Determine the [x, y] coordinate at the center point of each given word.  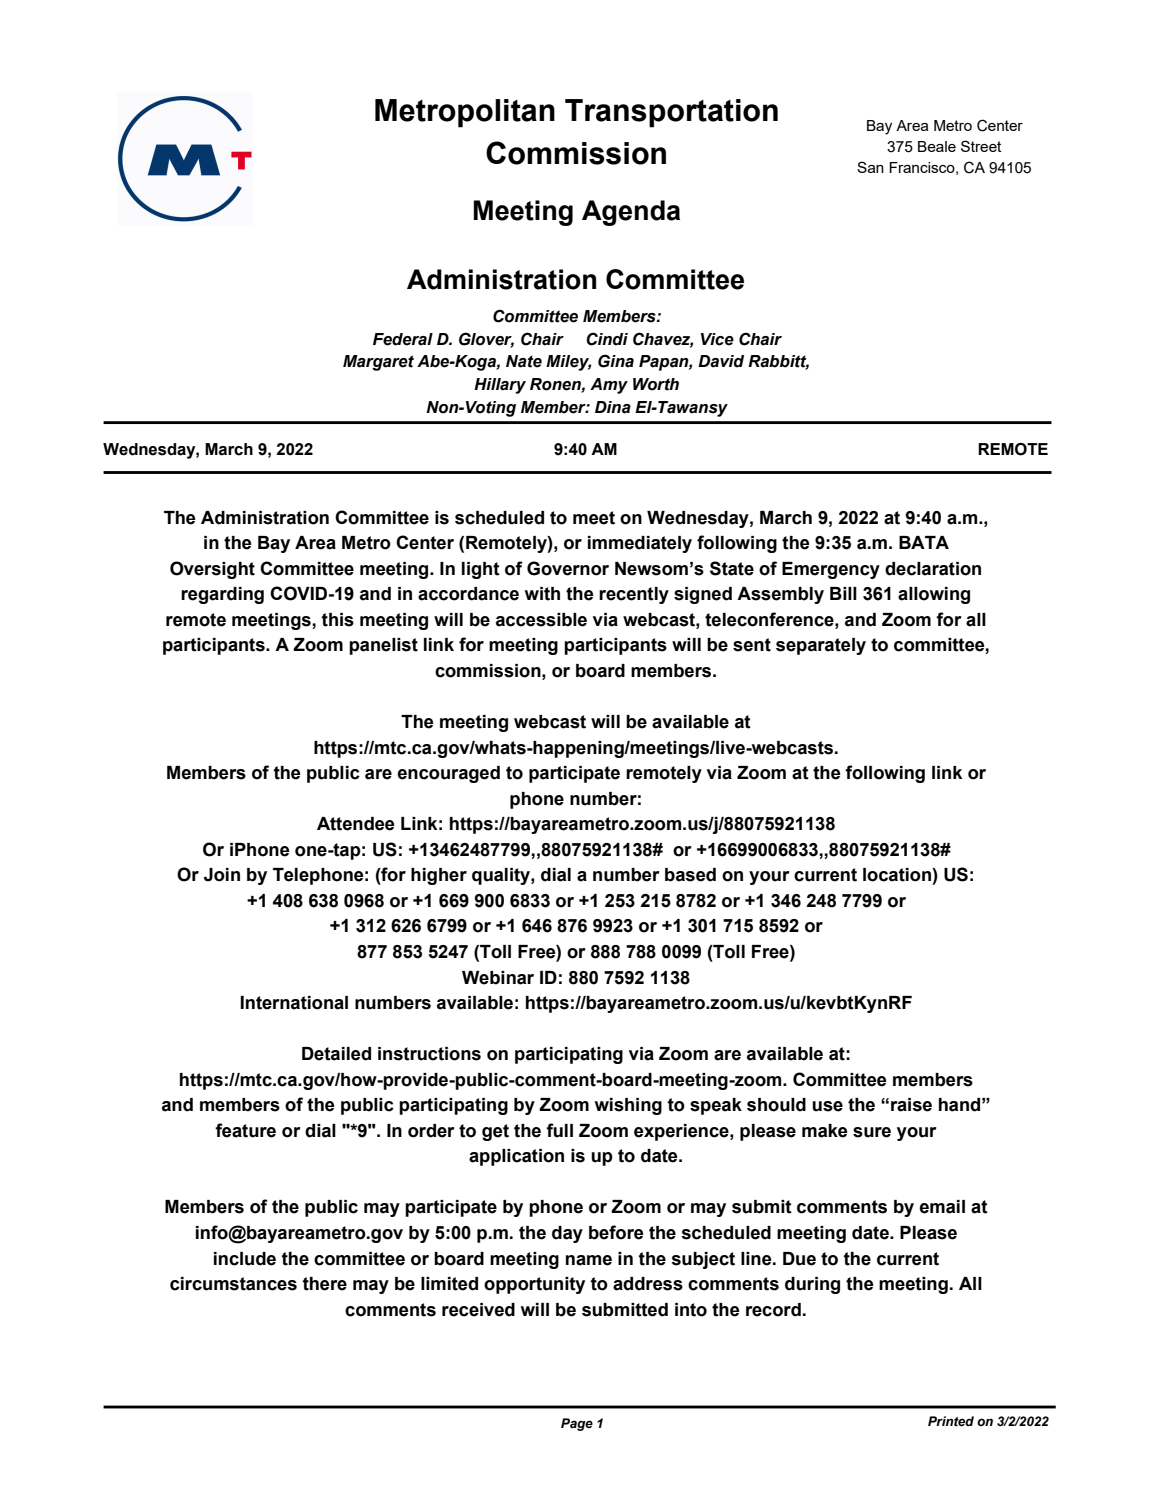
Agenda [631, 213]
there [325, 1284]
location [898, 875]
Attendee [356, 824]
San [870, 167]
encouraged [448, 774]
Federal [403, 339]
